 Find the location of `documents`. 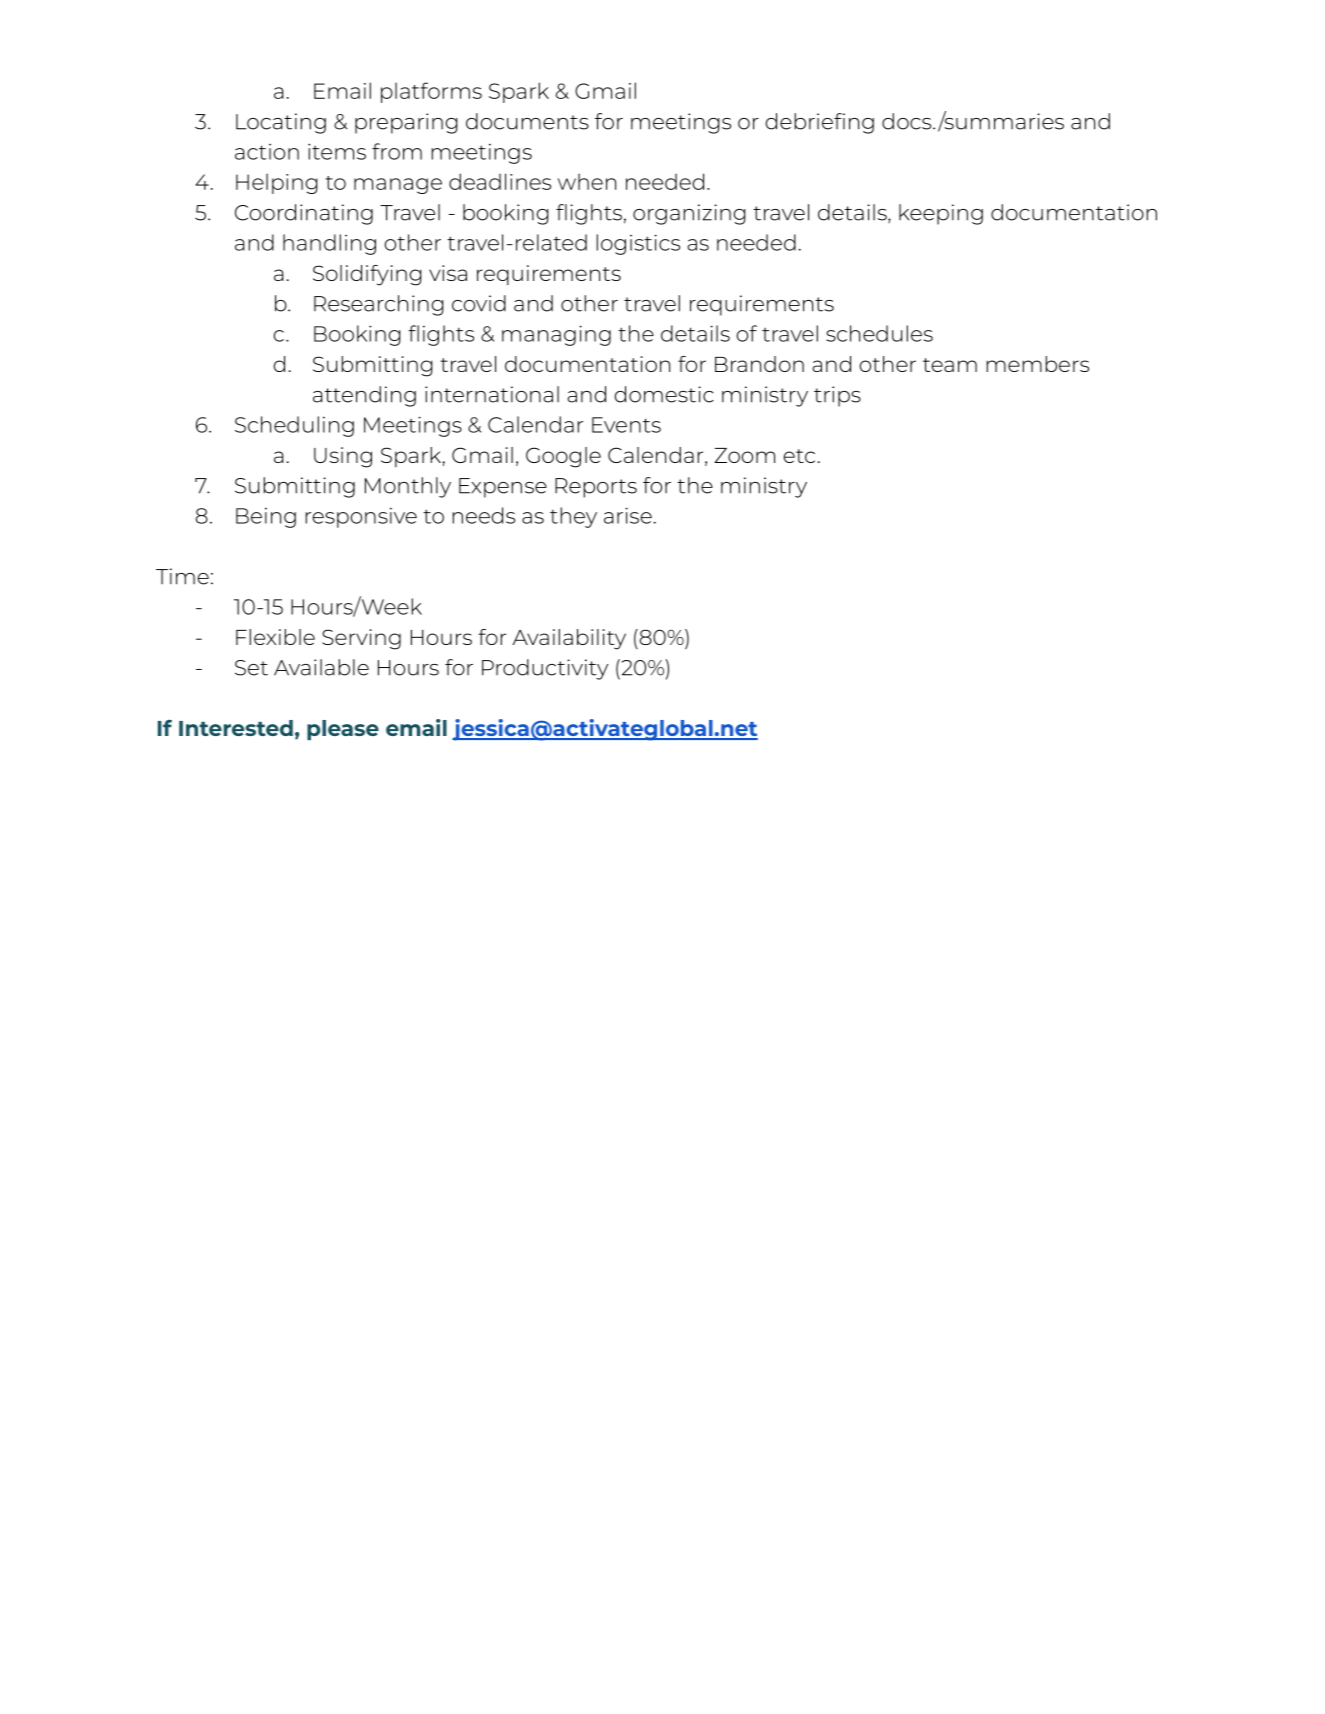

documents is located at coordinates (527, 121).
